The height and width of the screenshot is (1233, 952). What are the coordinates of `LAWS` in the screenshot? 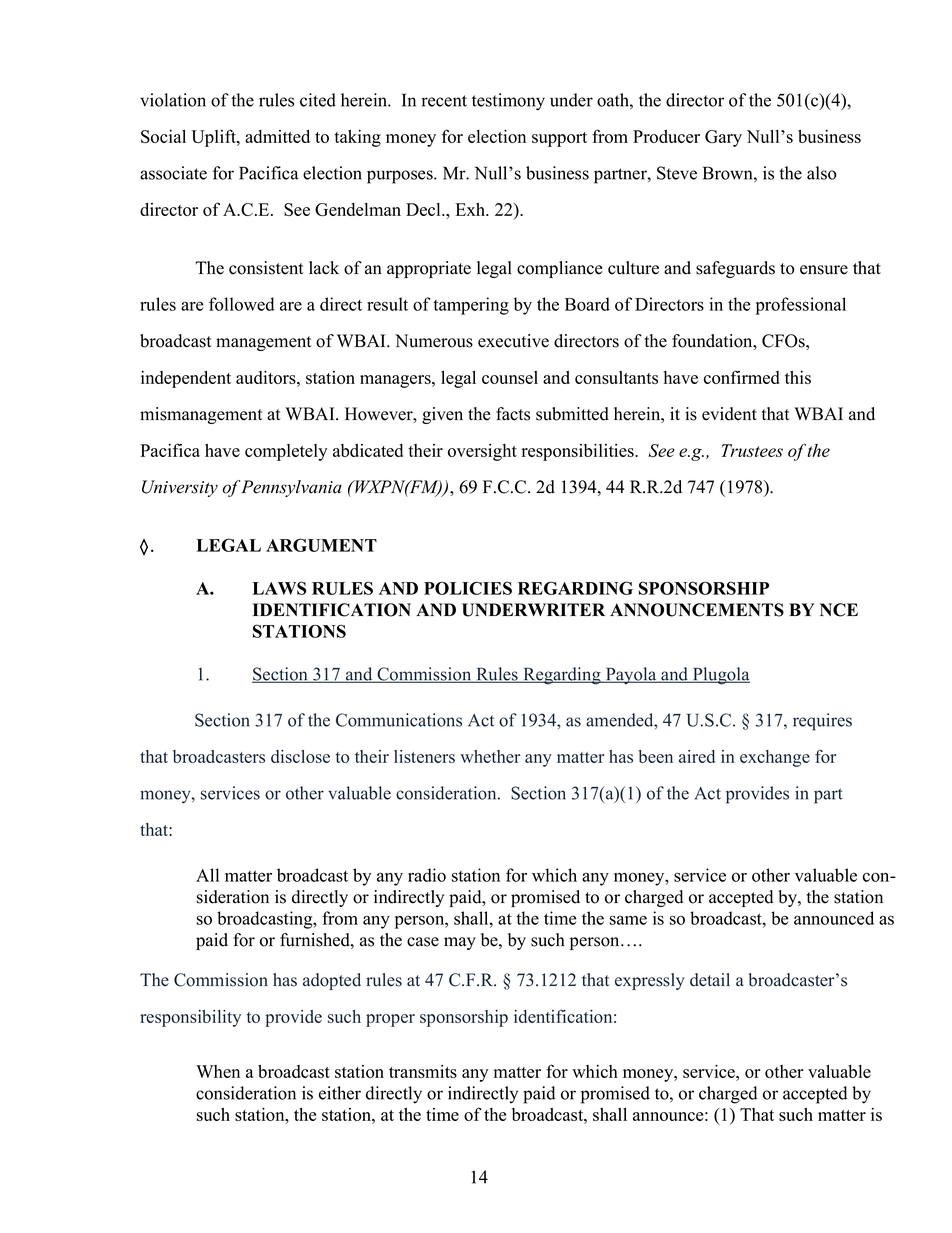 It's located at (279, 588).
